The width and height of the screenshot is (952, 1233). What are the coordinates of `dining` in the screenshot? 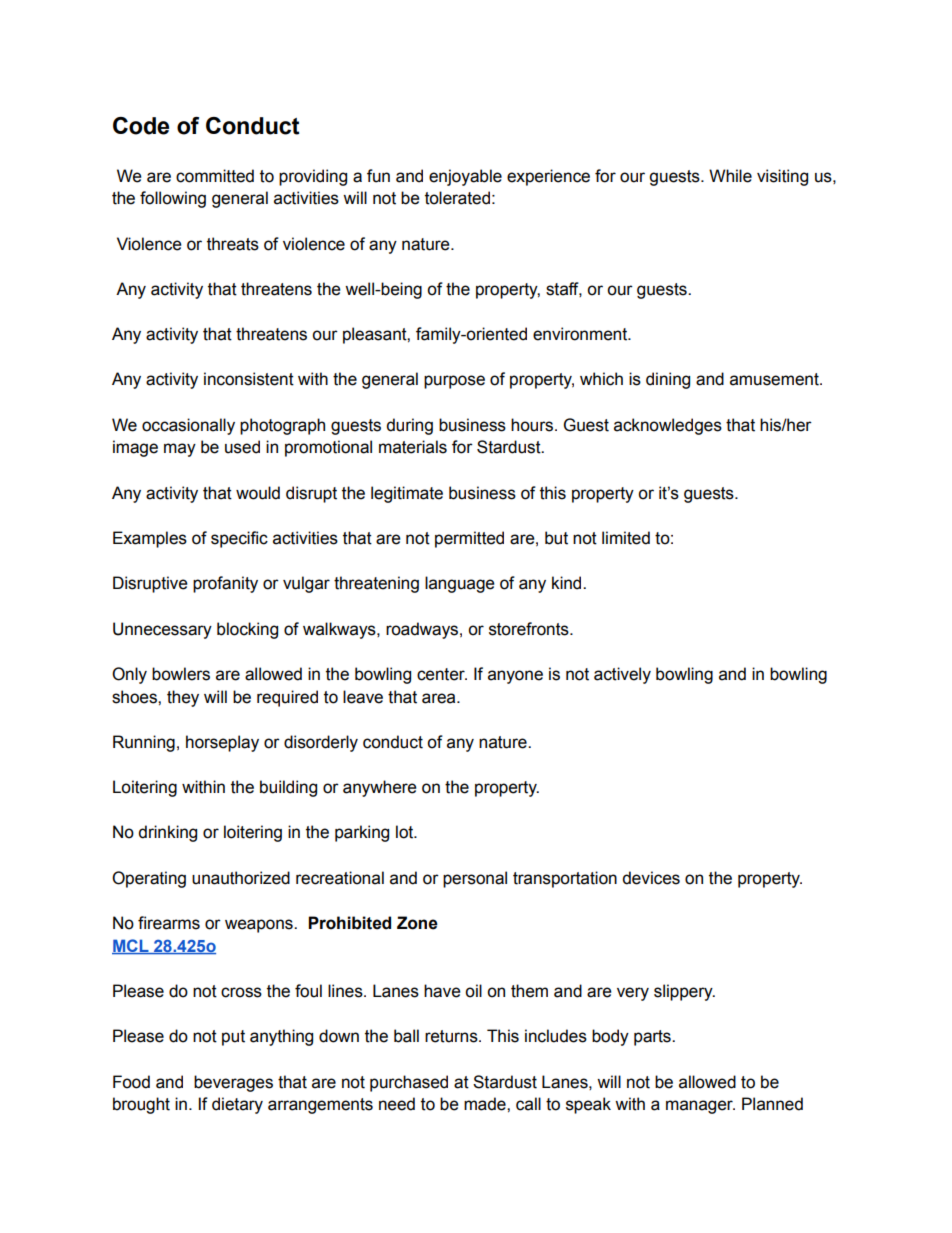 It's located at (668, 380).
